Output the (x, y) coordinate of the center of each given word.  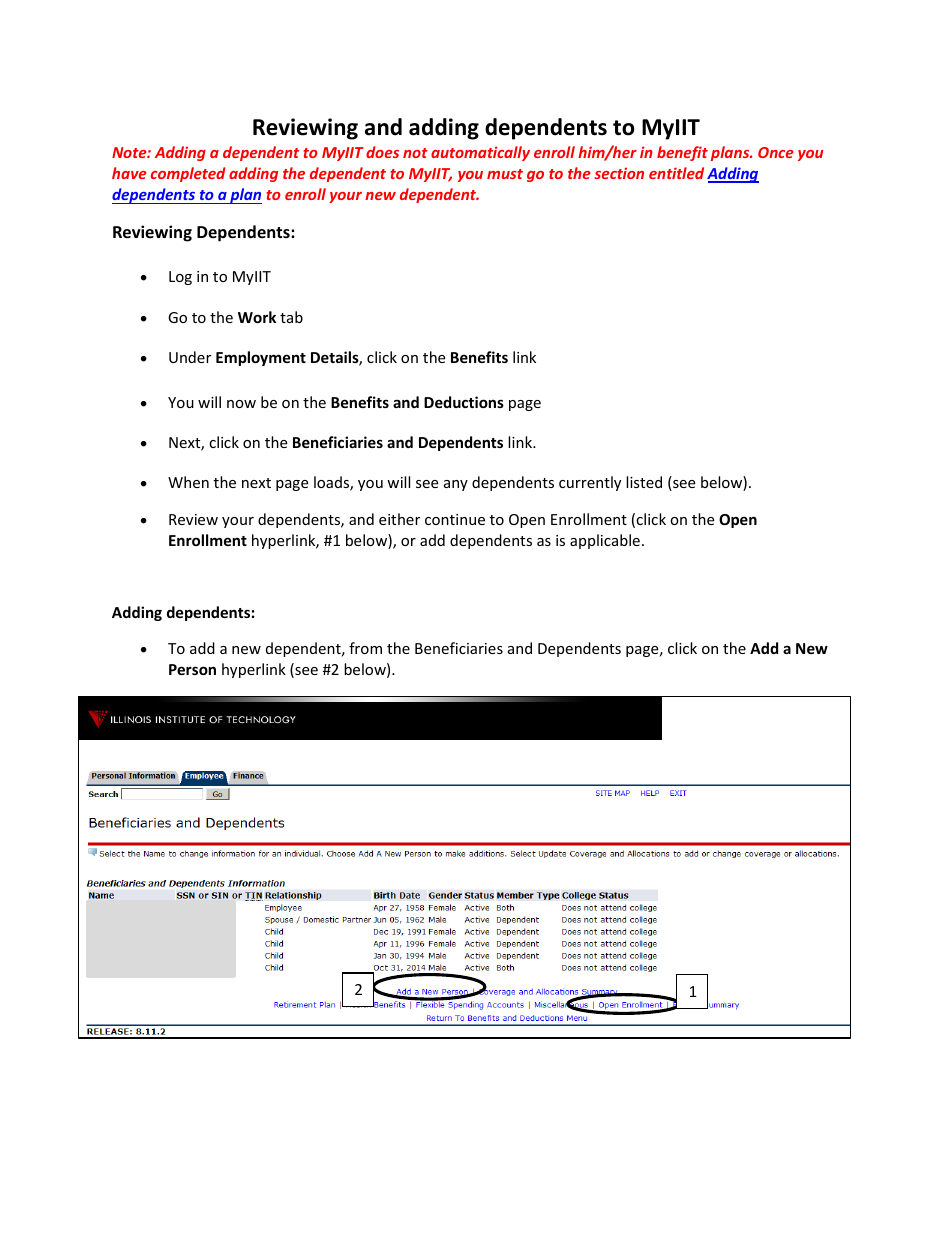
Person (192, 669)
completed (188, 174)
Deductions (464, 402)
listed (644, 482)
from (365, 648)
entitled (676, 173)
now (241, 404)
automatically (480, 153)
